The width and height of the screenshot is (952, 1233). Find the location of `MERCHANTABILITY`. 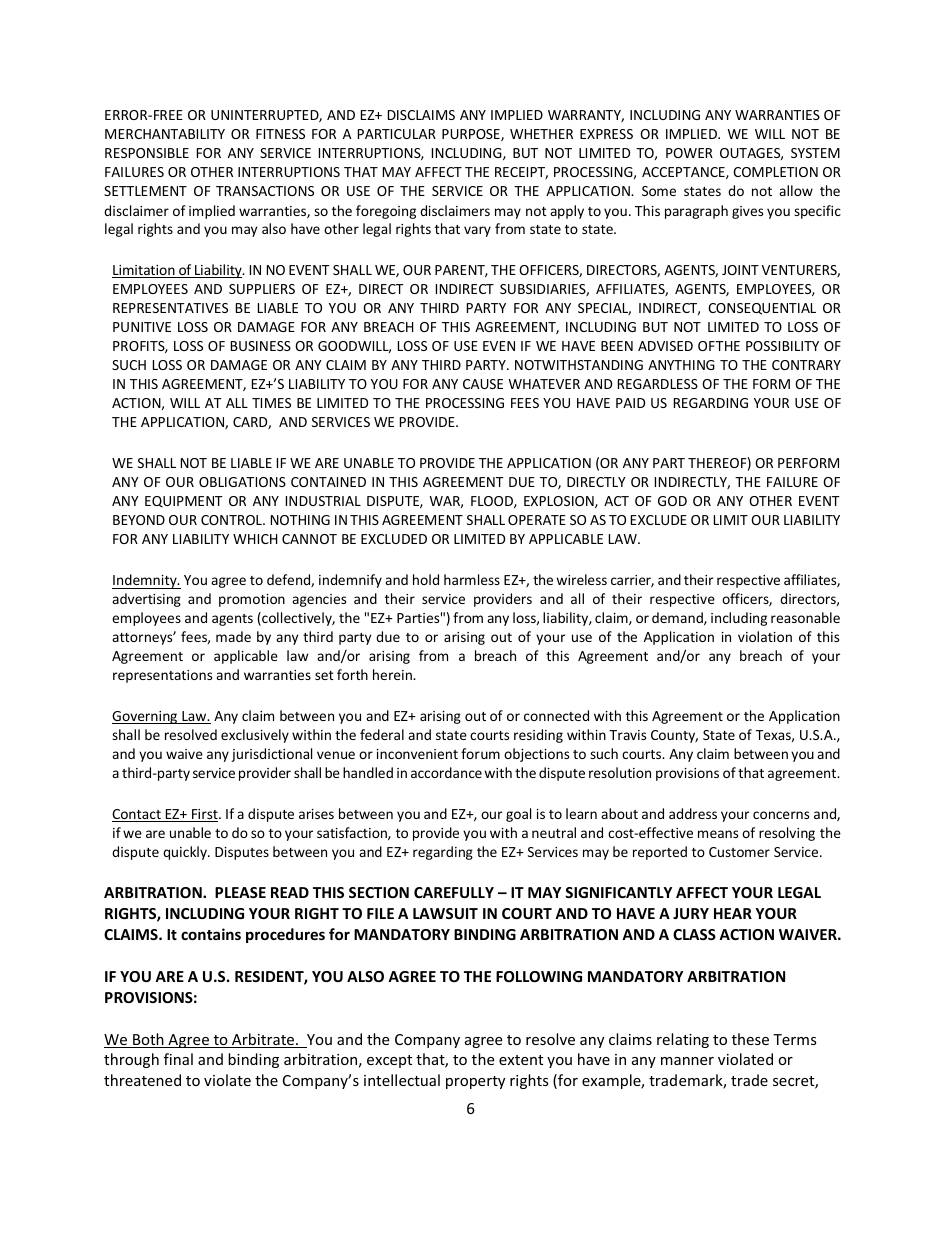

MERCHANTABILITY is located at coordinates (165, 134).
